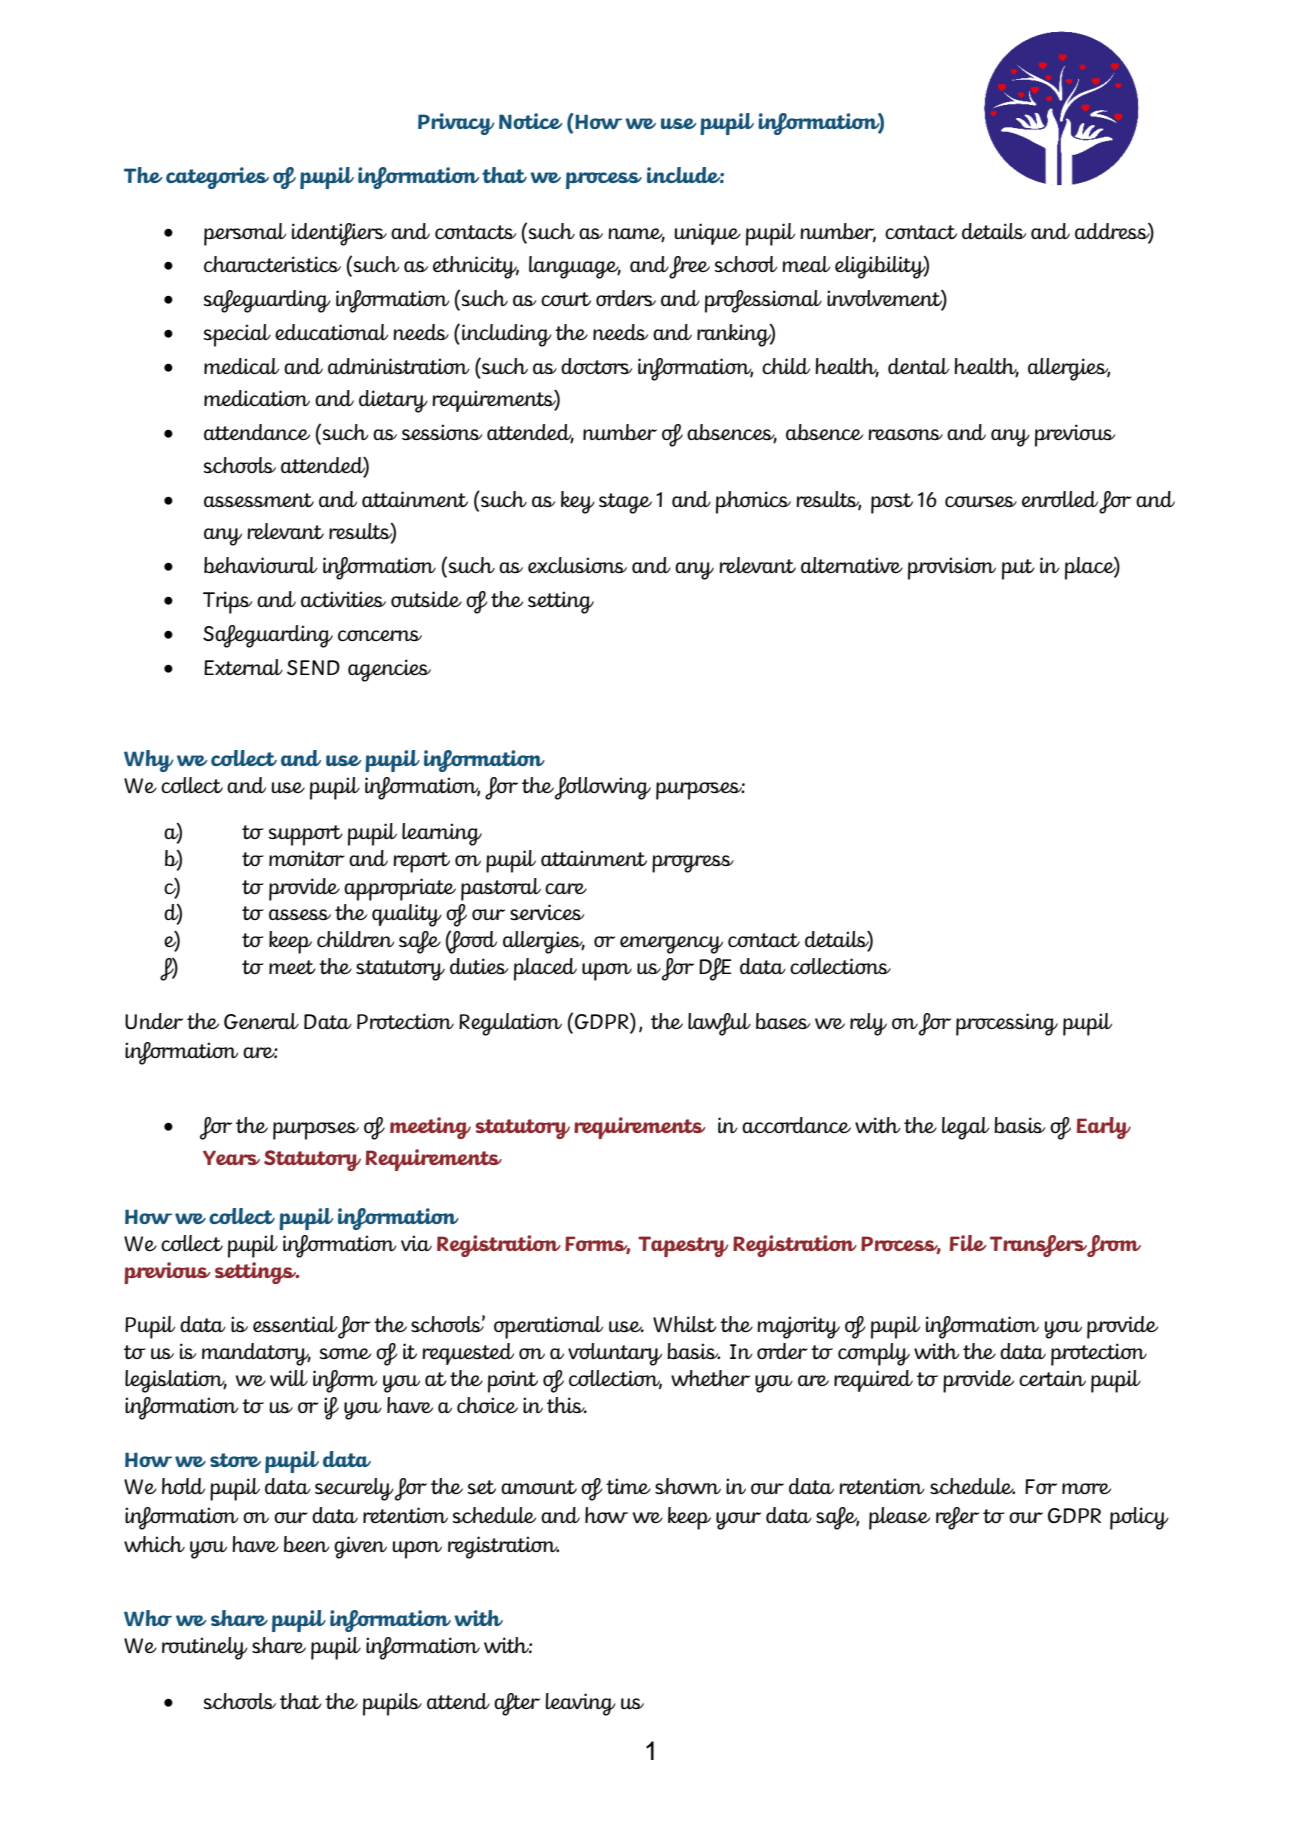 The height and width of the screenshot is (1843, 1303). I want to click on meal, so click(806, 264).
